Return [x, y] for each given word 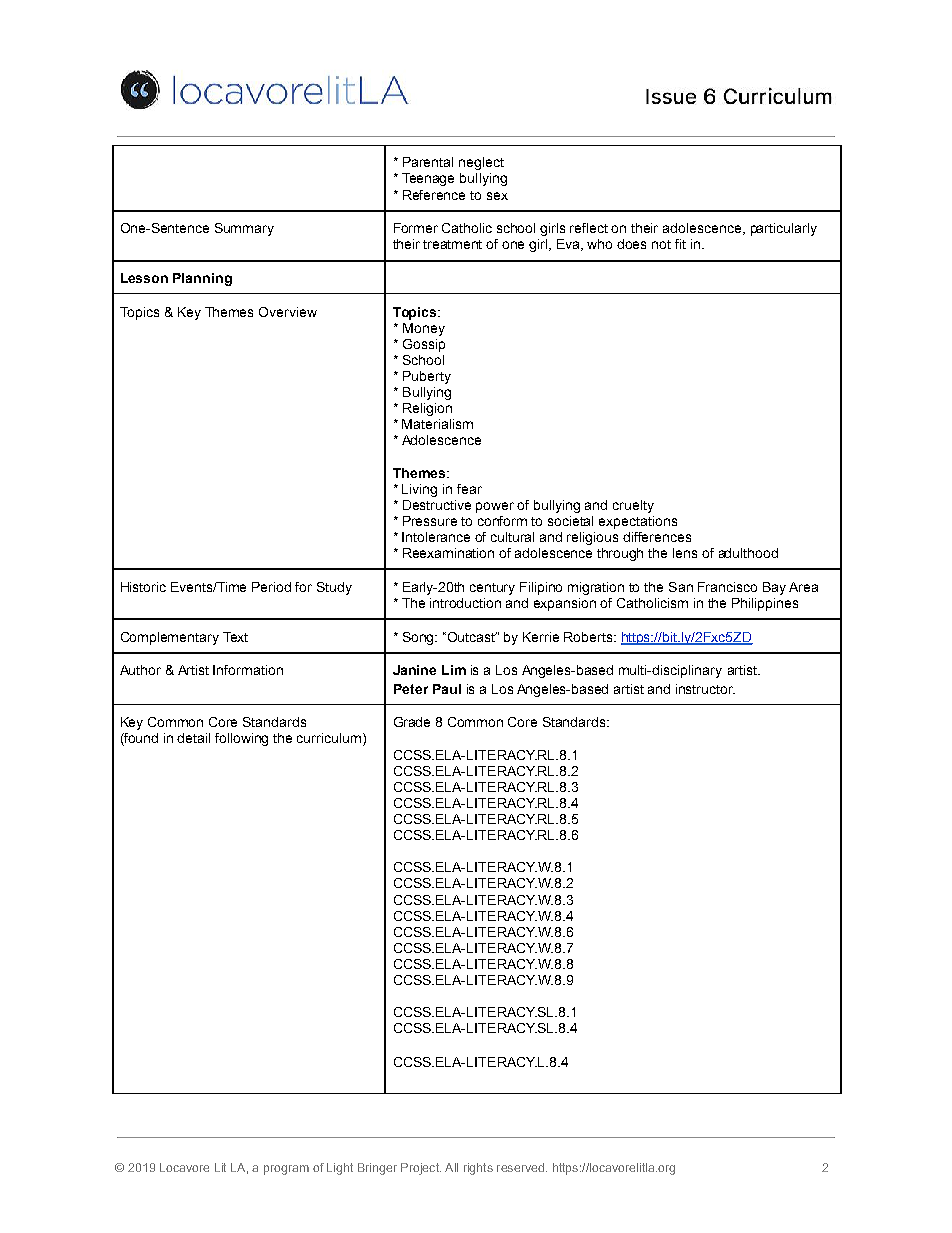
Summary [244, 229]
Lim [454, 670]
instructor [705, 689]
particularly [784, 229]
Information [248, 670]
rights [478, 1169]
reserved [520, 1167]
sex [497, 196]
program [286, 1170]
